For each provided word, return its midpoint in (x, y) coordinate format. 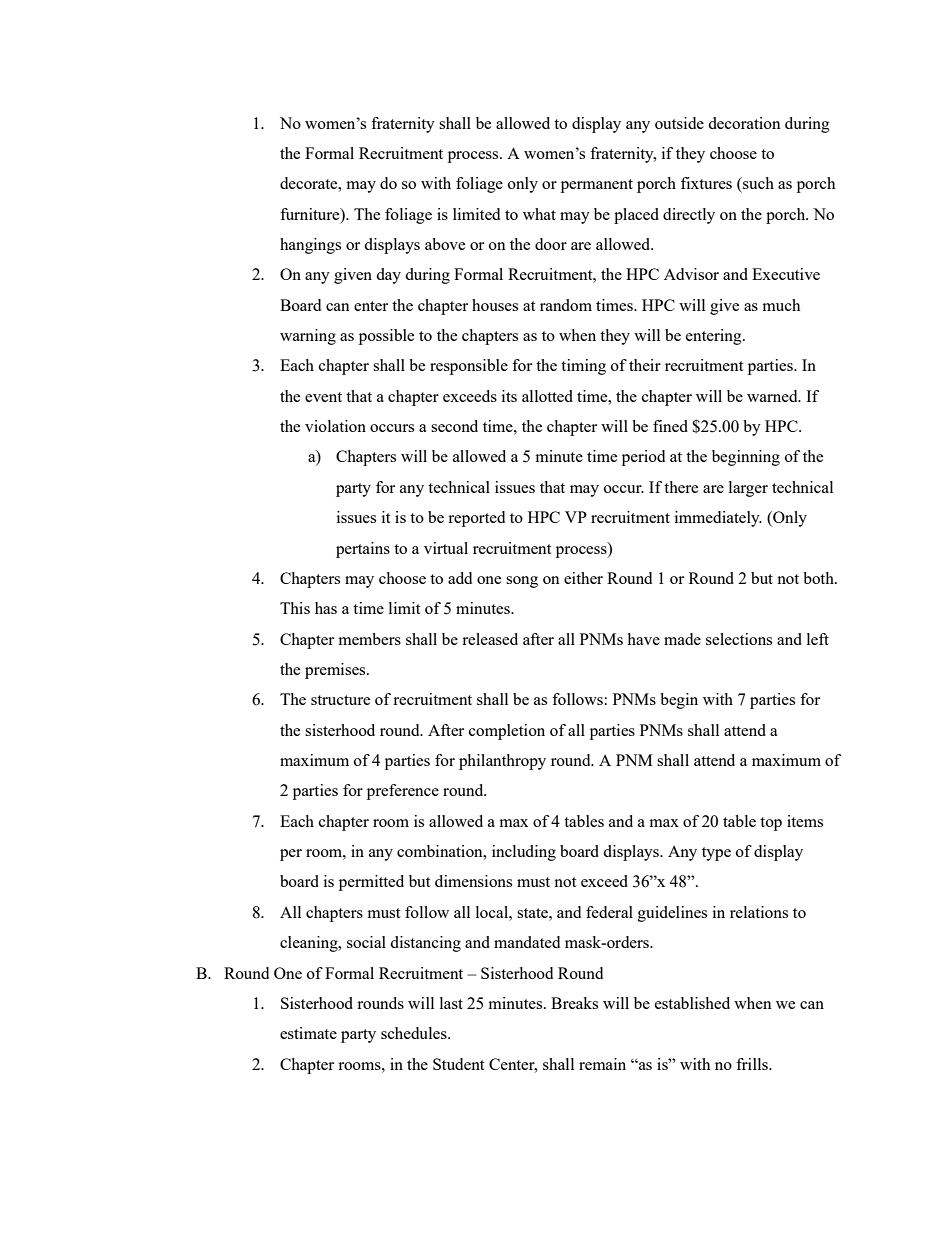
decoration (744, 123)
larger (748, 489)
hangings (310, 246)
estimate (308, 1033)
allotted (547, 396)
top (771, 824)
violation (335, 426)
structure (340, 700)
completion (507, 732)
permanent (597, 186)
